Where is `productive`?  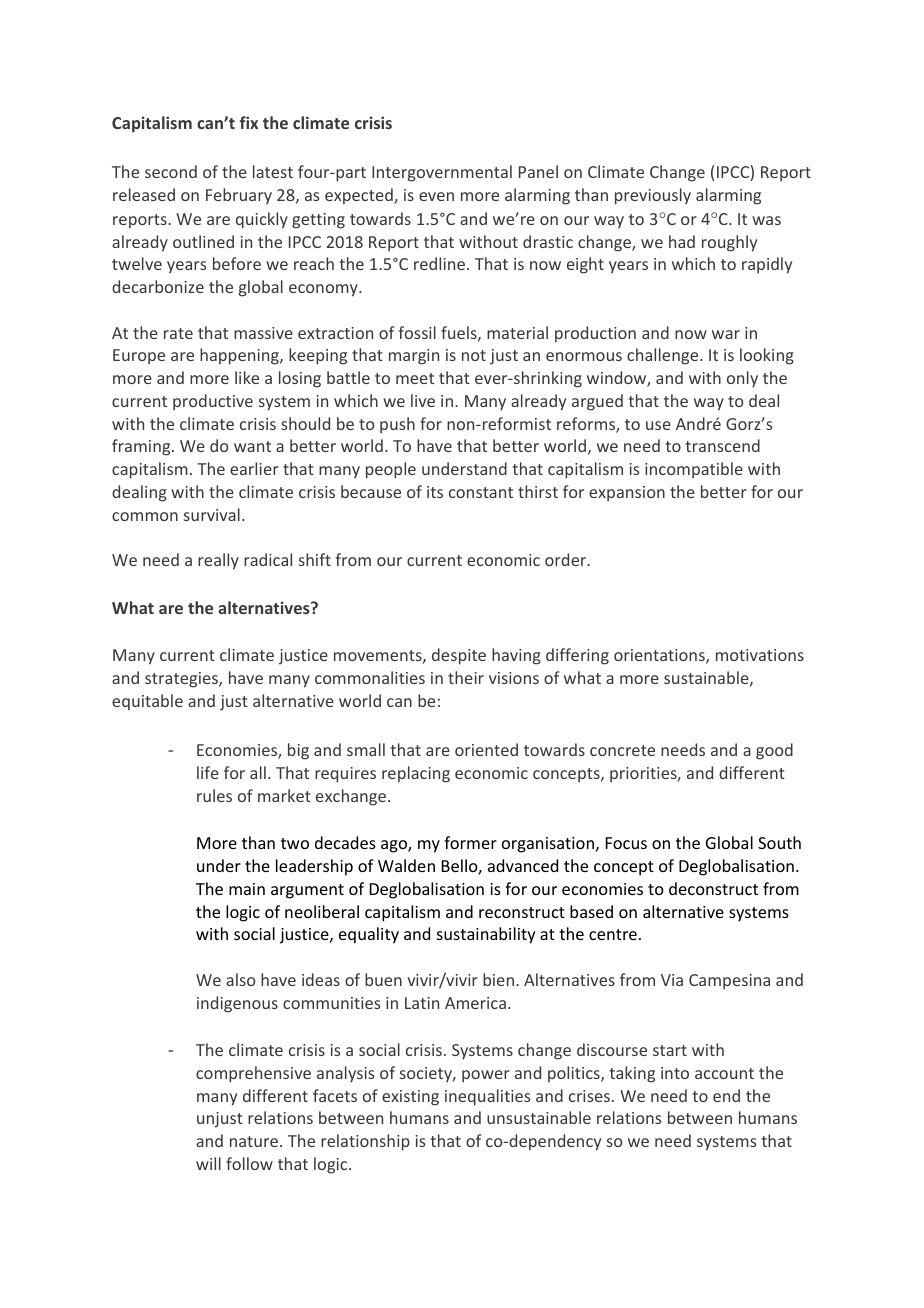
productive is located at coordinates (213, 402).
